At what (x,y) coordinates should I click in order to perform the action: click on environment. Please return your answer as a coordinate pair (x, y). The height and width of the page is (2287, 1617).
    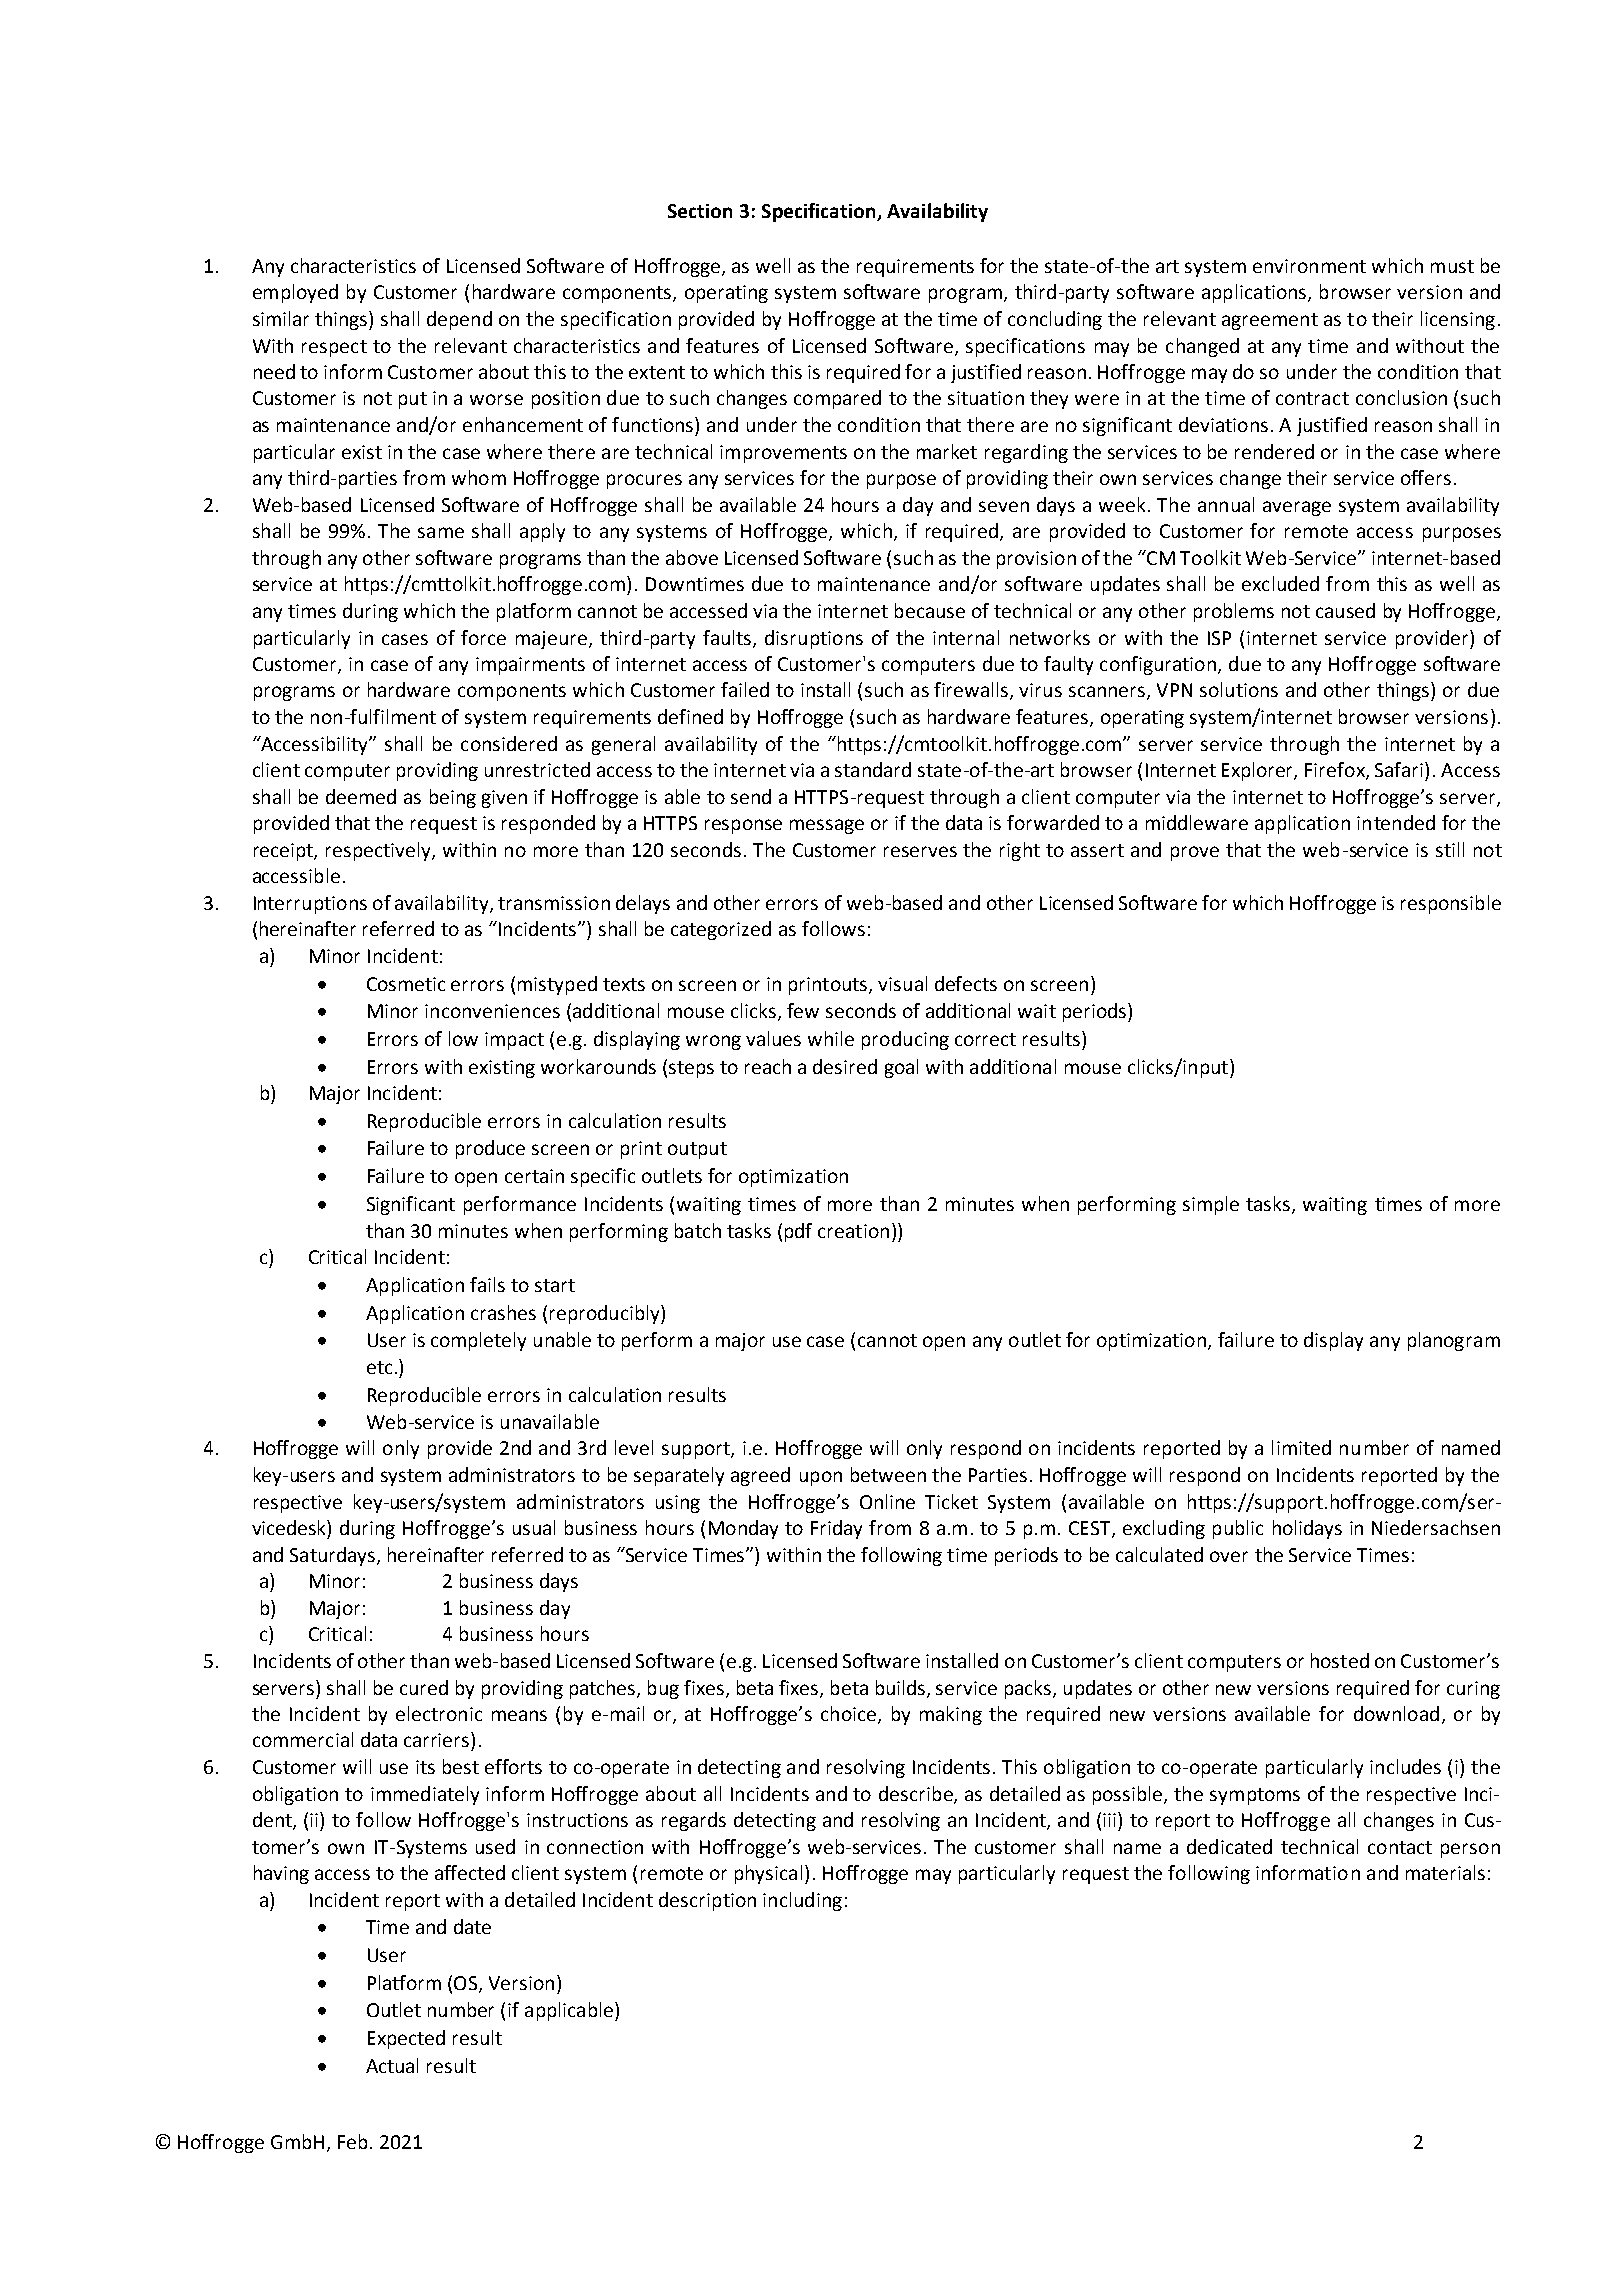
    Looking at the image, I should click on (1309, 266).
